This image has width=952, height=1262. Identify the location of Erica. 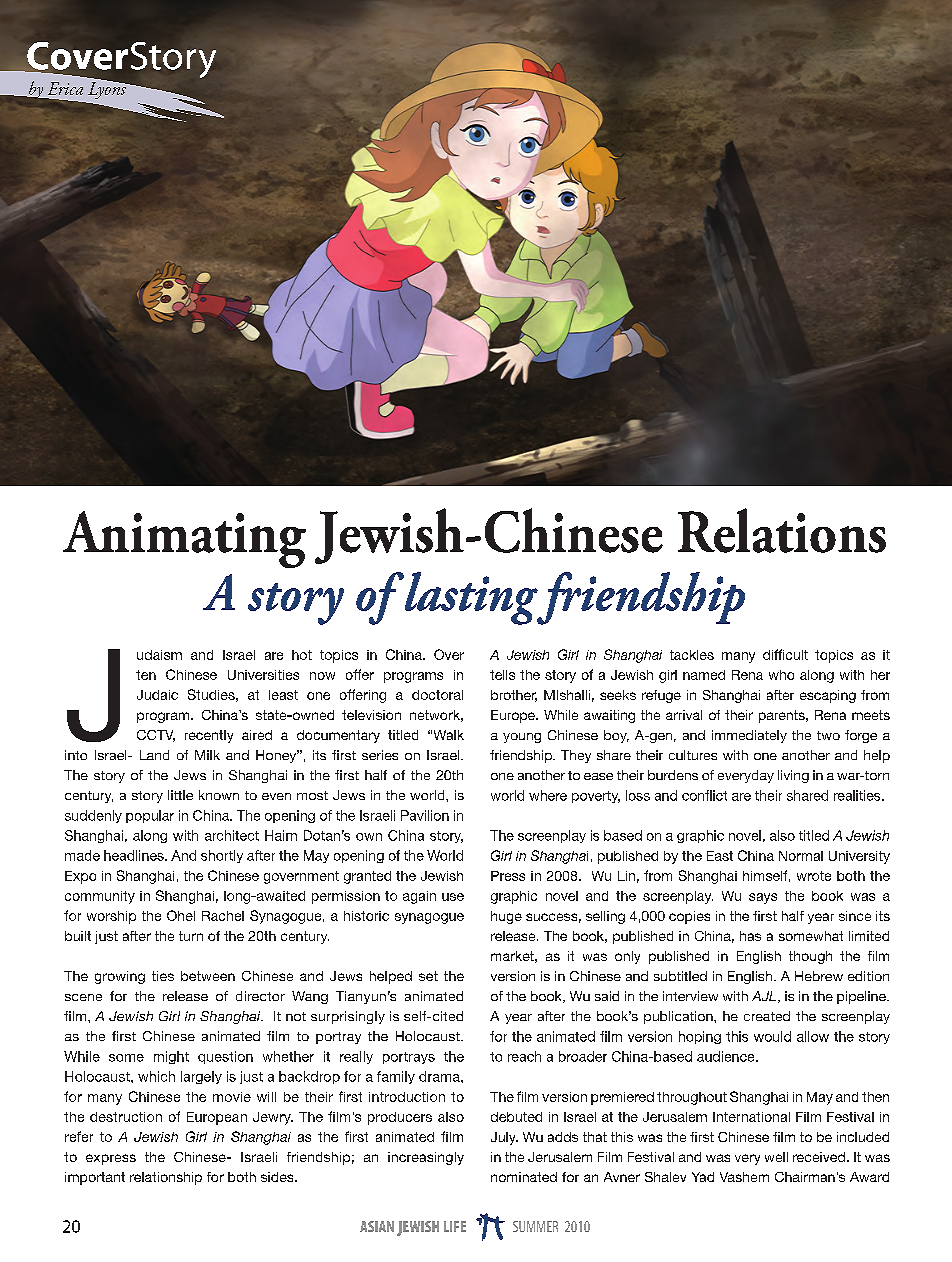
(65, 88).
